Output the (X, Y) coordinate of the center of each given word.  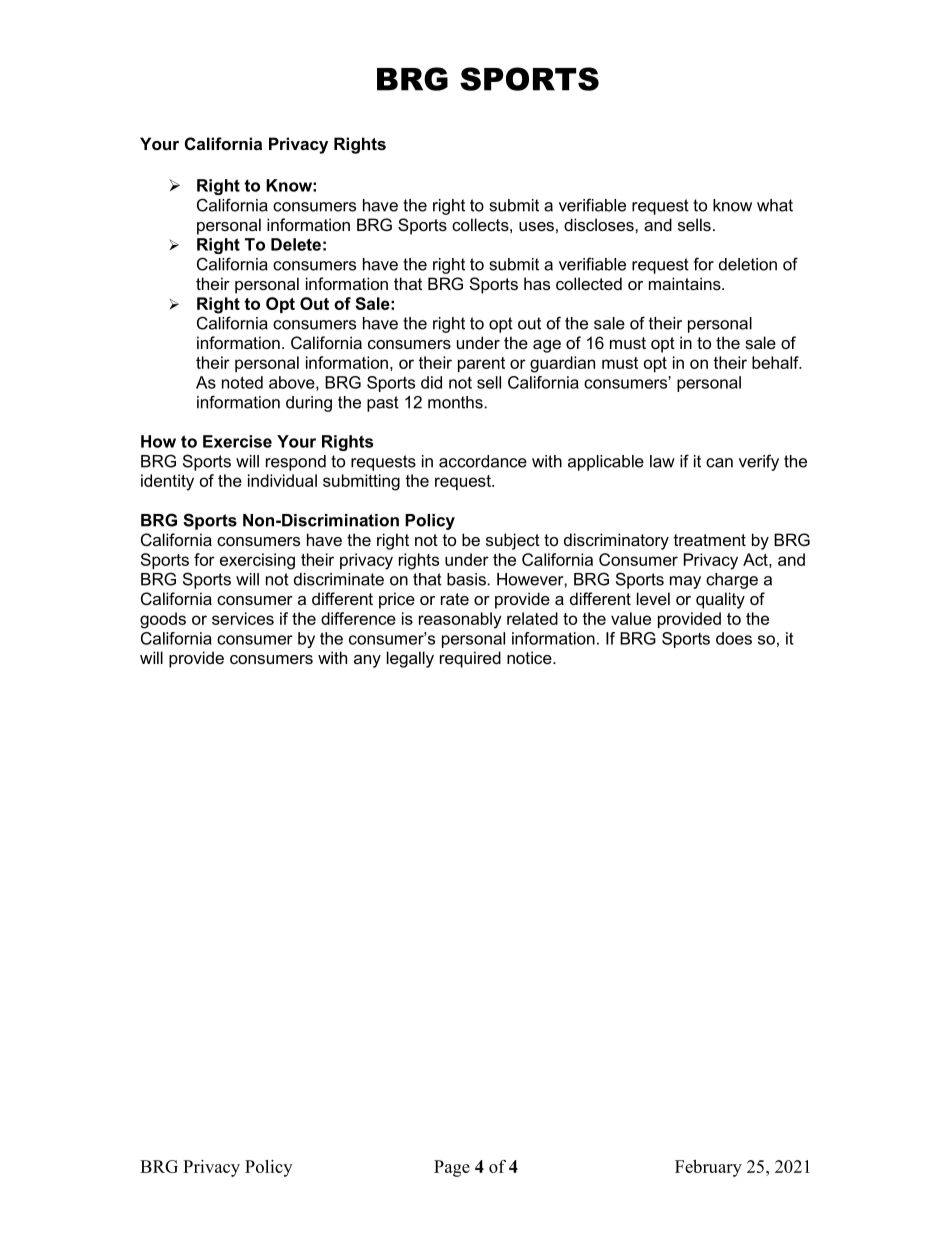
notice (530, 657)
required (470, 659)
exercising (257, 561)
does (734, 638)
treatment (710, 540)
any (367, 661)
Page (452, 1168)
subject (513, 541)
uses (536, 226)
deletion (748, 264)
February (708, 1168)
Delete (296, 244)
